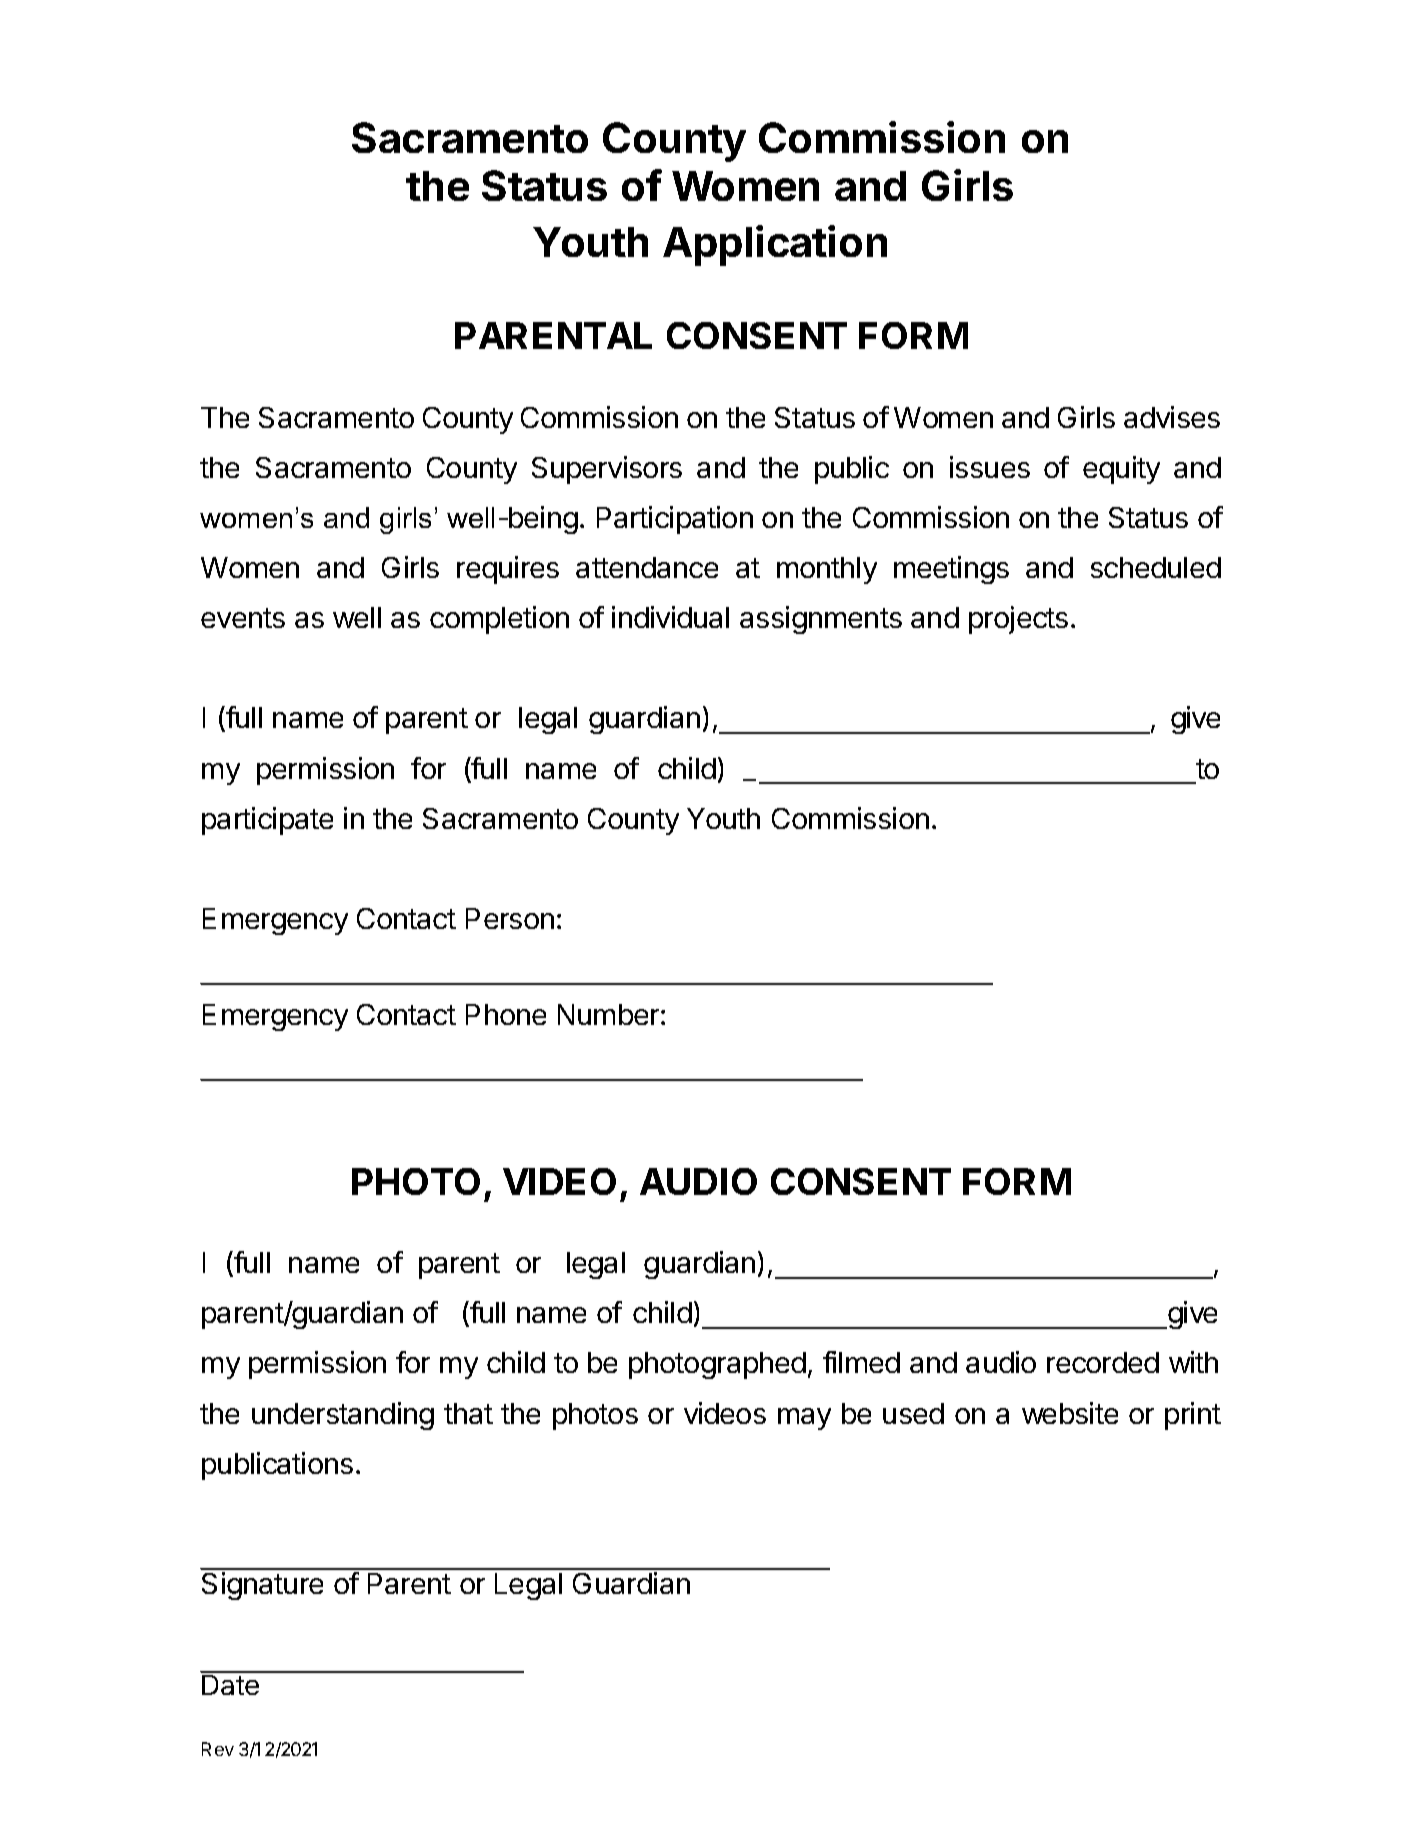  Describe the element at coordinates (608, 1014) in the document. I see `Number` at that location.
